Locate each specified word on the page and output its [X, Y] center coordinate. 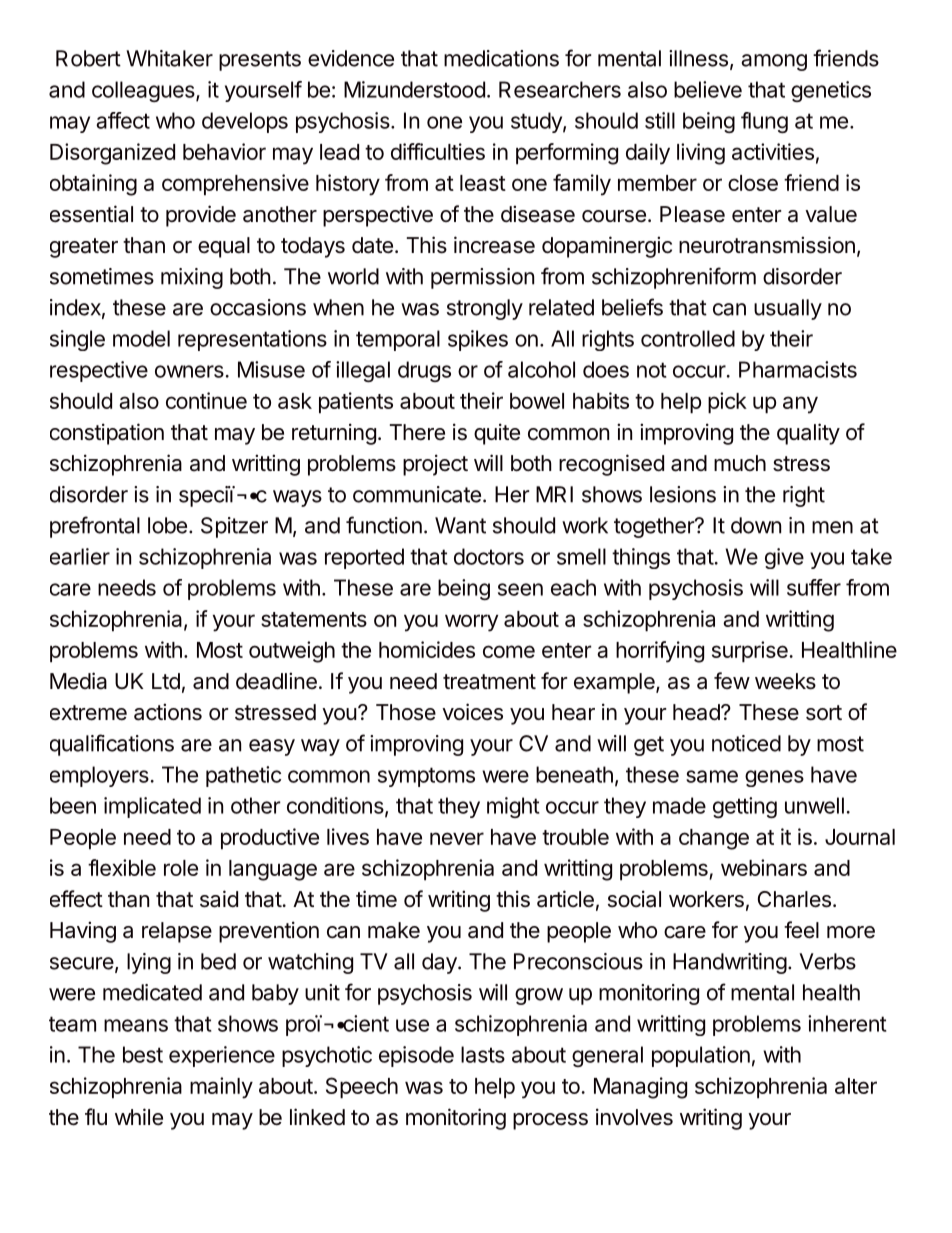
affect [123, 120]
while [139, 1117]
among [774, 62]
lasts [483, 1054]
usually [788, 309]
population [701, 1056]
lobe [167, 525]
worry [471, 623]
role [181, 868]
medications [501, 58]
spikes [478, 340]
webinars [764, 867]
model [141, 338]
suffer [814, 587]
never [457, 838]
